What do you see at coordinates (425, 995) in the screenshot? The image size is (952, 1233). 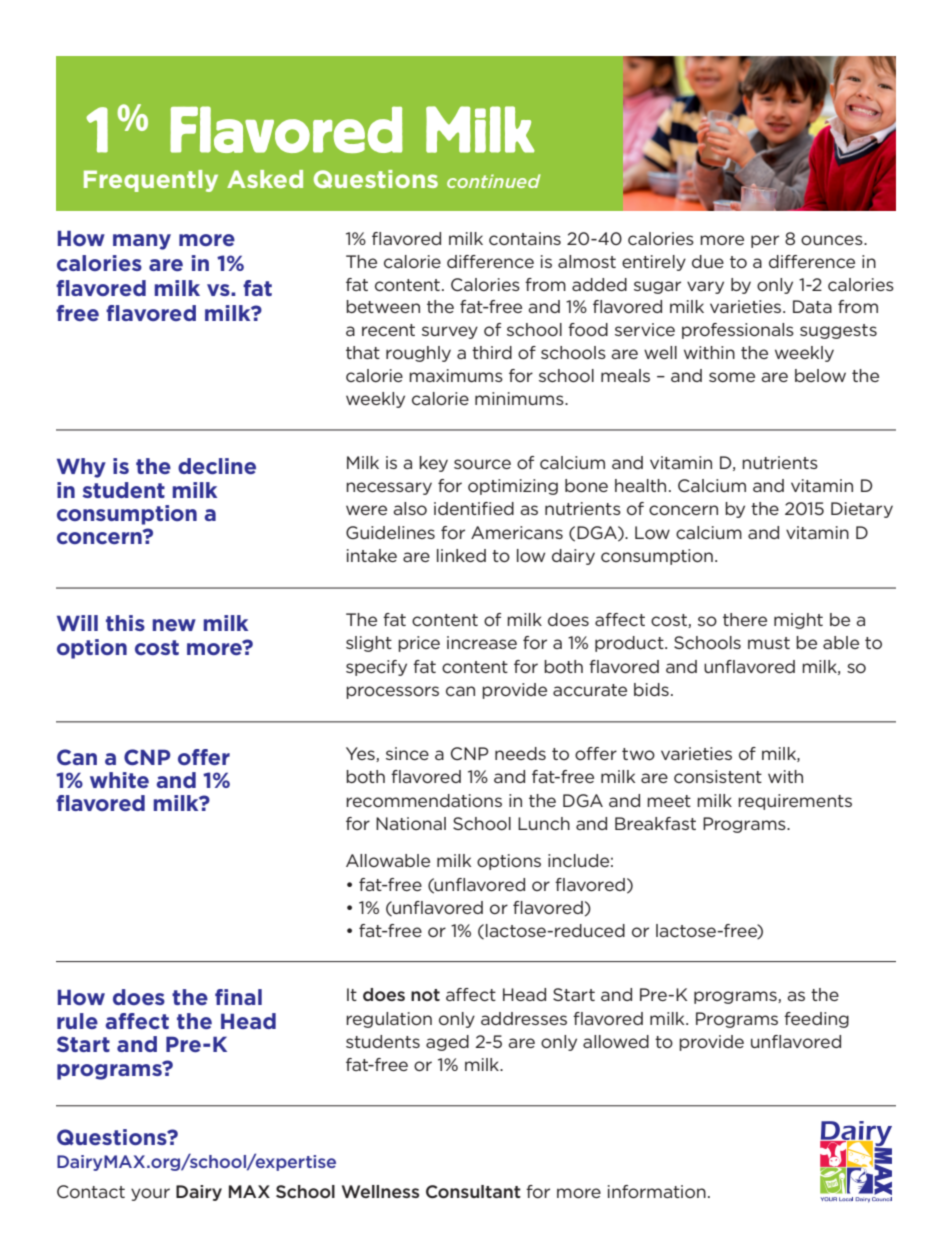 I see `not` at bounding box center [425, 995].
